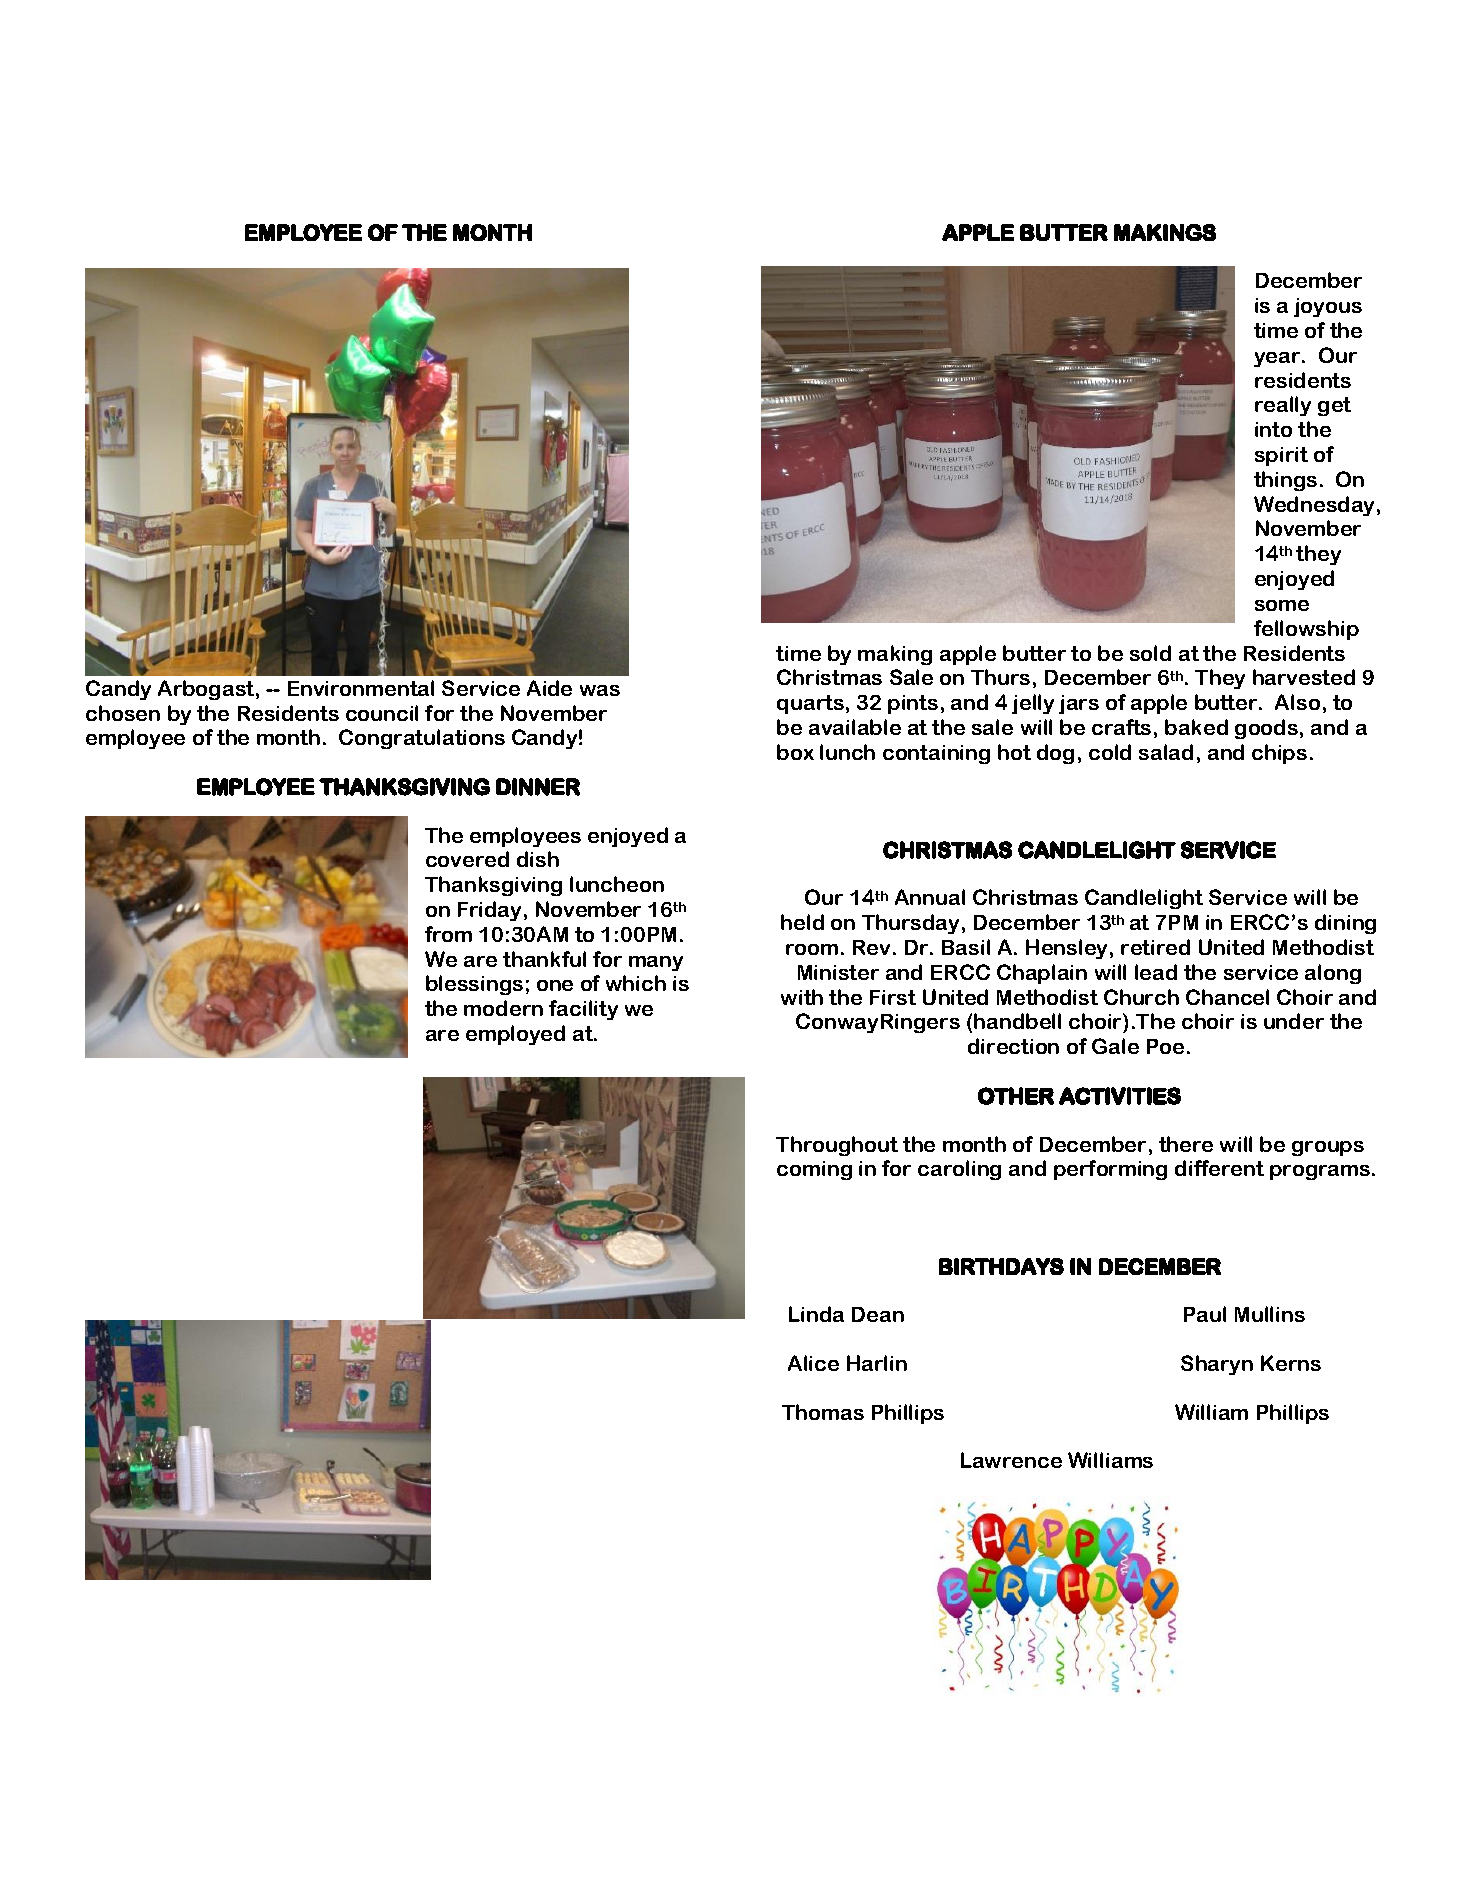 Image resolution: width=1457 pixels, height=1886 pixels. What do you see at coordinates (1278, 359) in the screenshot?
I see `year` at bounding box center [1278, 359].
